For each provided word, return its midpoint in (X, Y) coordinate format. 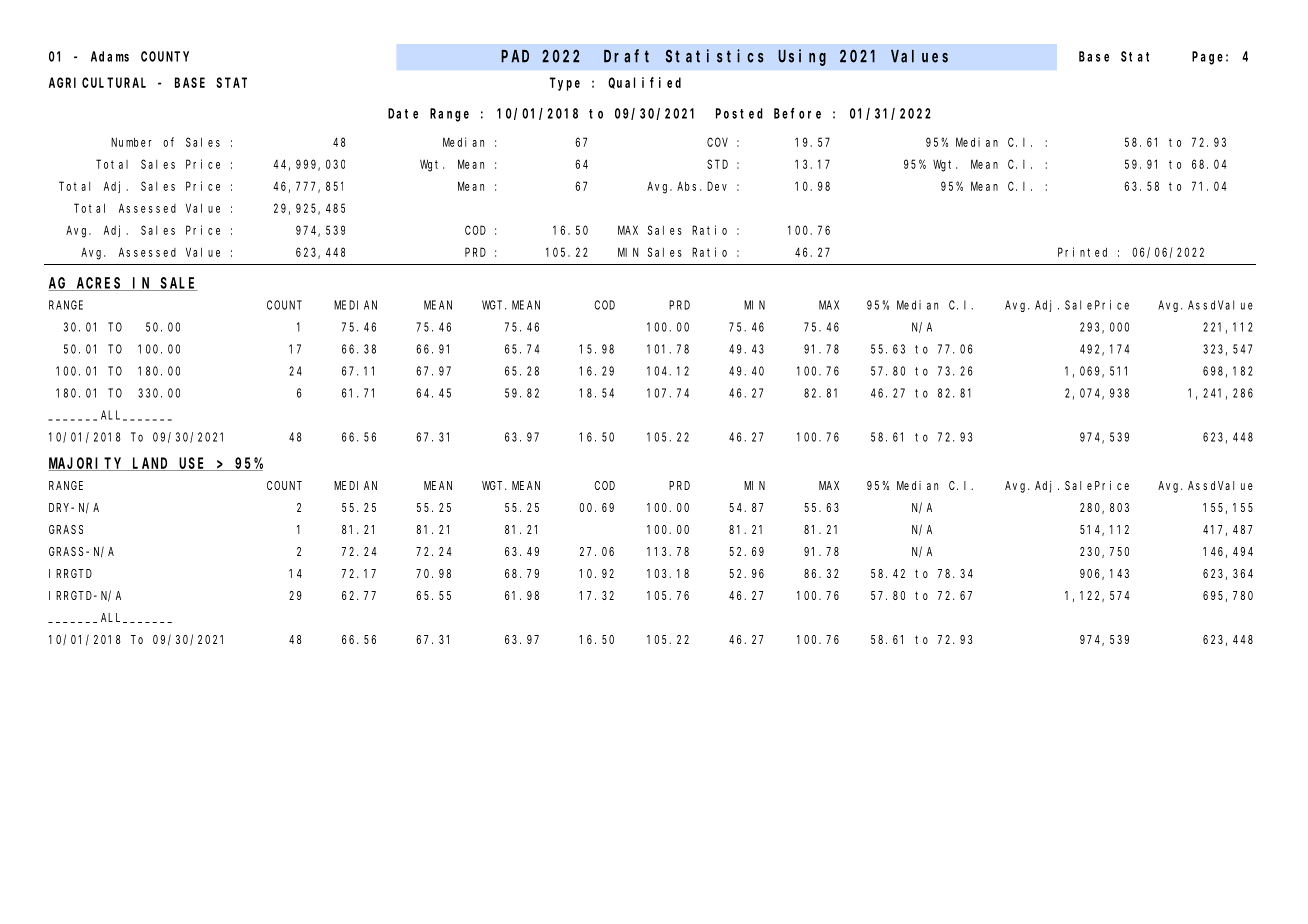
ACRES (99, 284)
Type (565, 84)
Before (797, 113)
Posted (739, 113)
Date (403, 113)
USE (193, 464)
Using (802, 57)
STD (717, 164)
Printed (1082, 252)
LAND (151, 464)
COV (717, 142)
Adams (110, 56)
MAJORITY (86, 464)
